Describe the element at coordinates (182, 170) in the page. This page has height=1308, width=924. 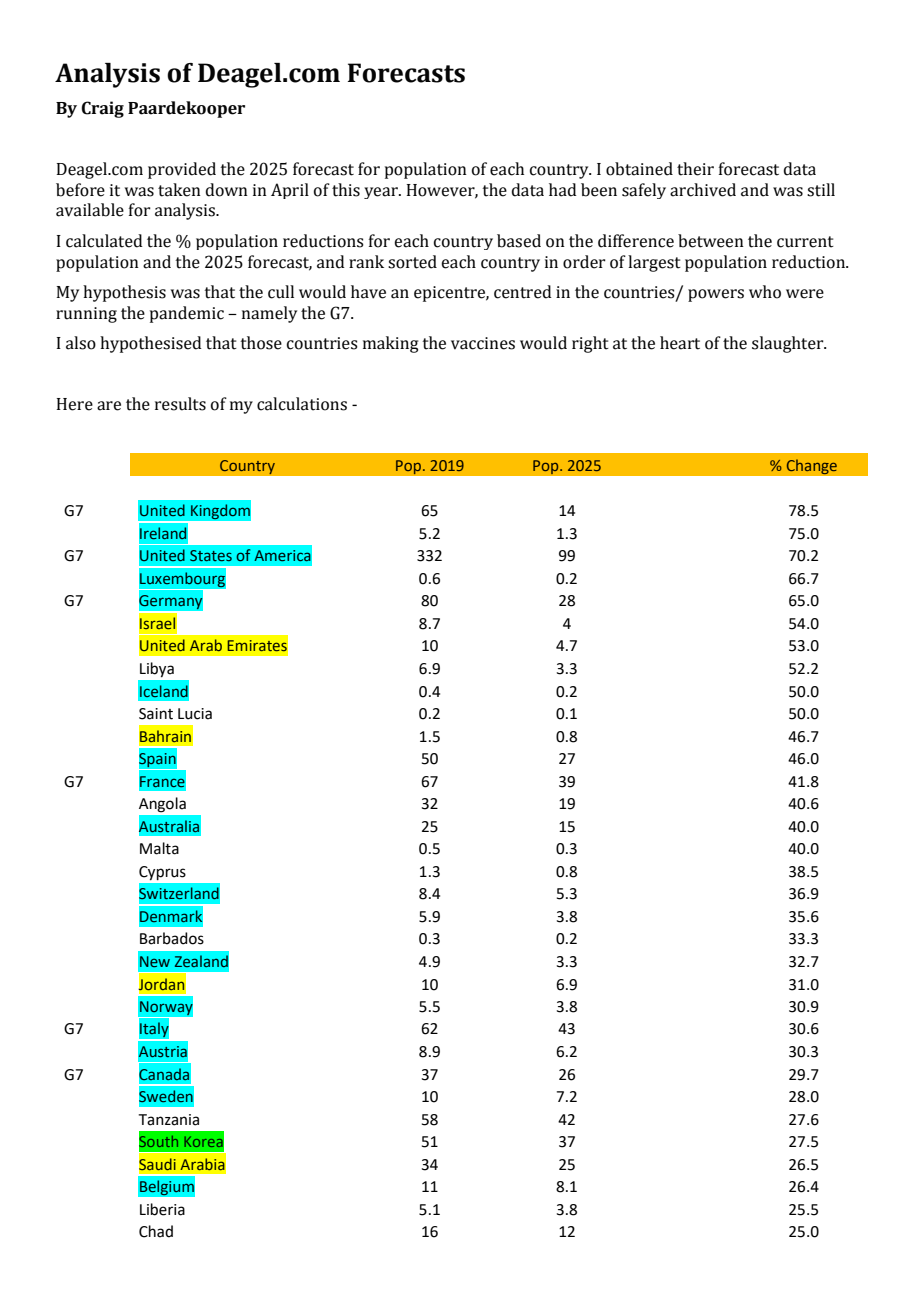
I see `provided` at that location.
